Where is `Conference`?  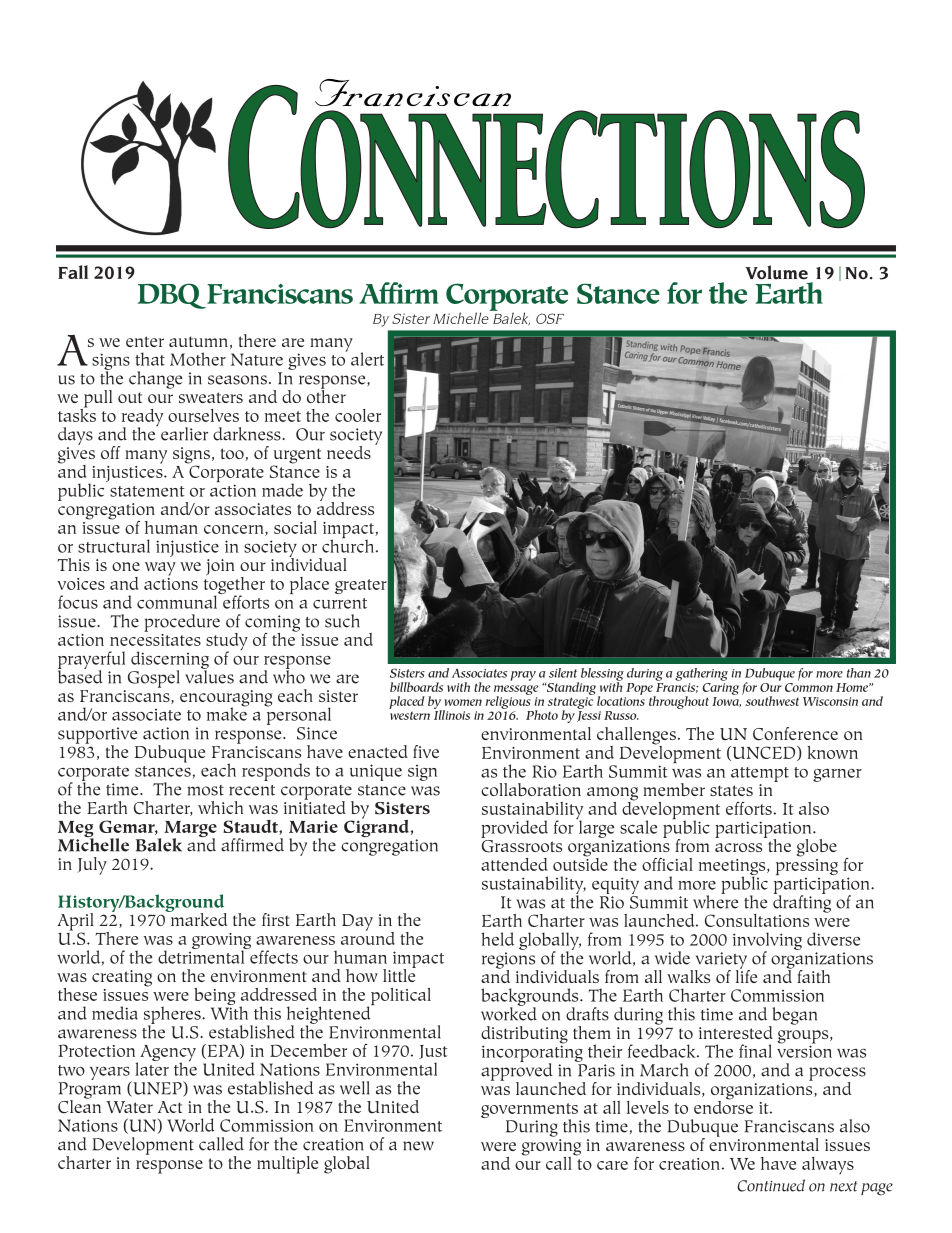
Conference is located at coordinates (795, 734).
